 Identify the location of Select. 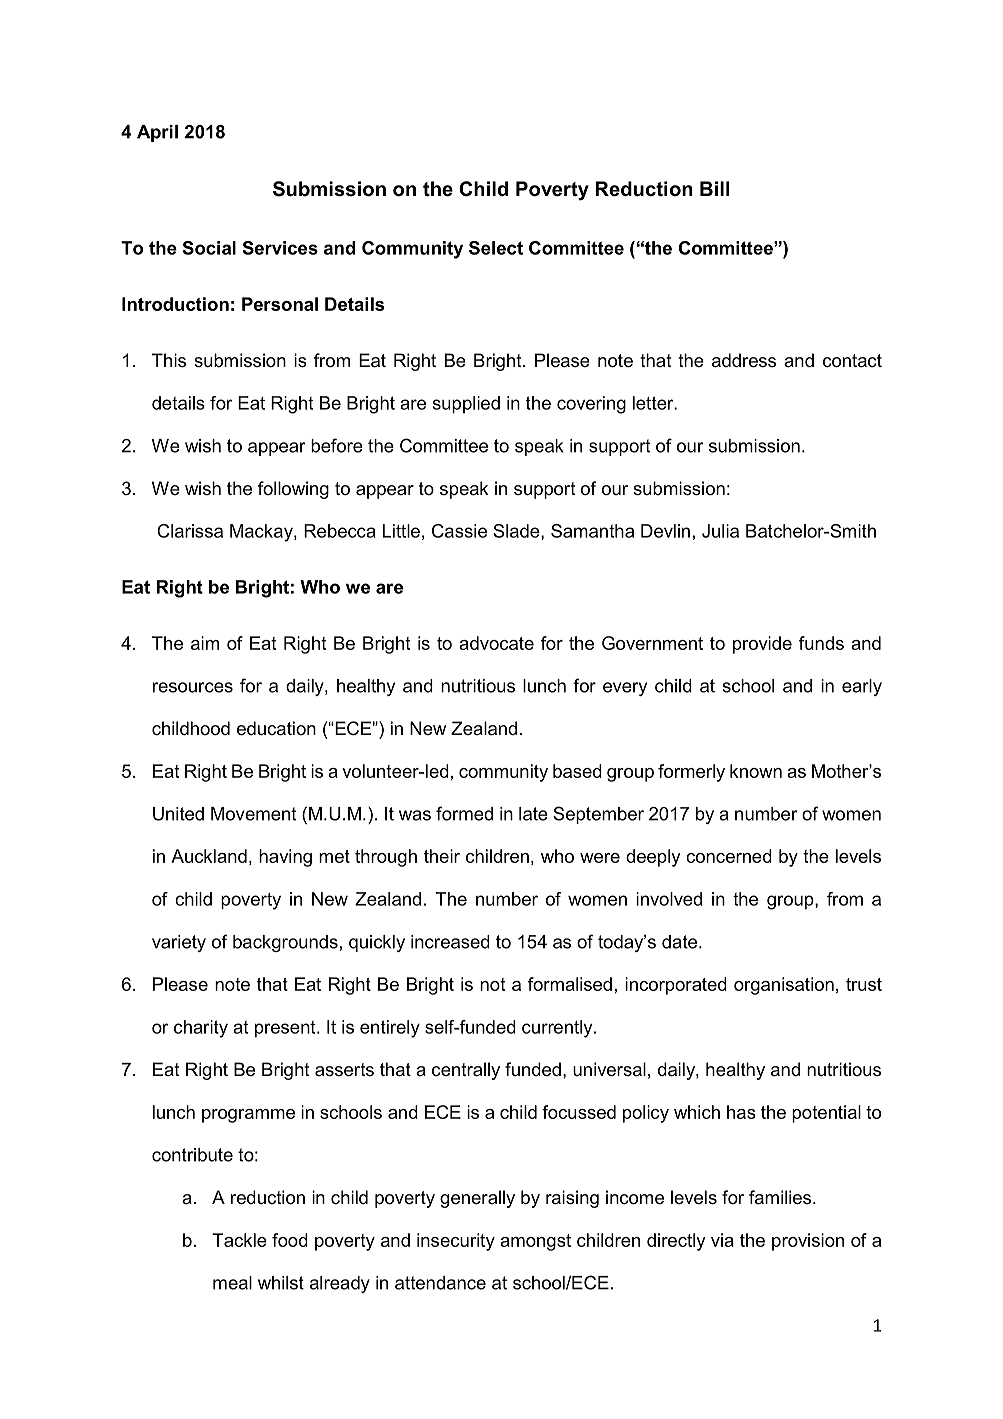
(496, 248).
